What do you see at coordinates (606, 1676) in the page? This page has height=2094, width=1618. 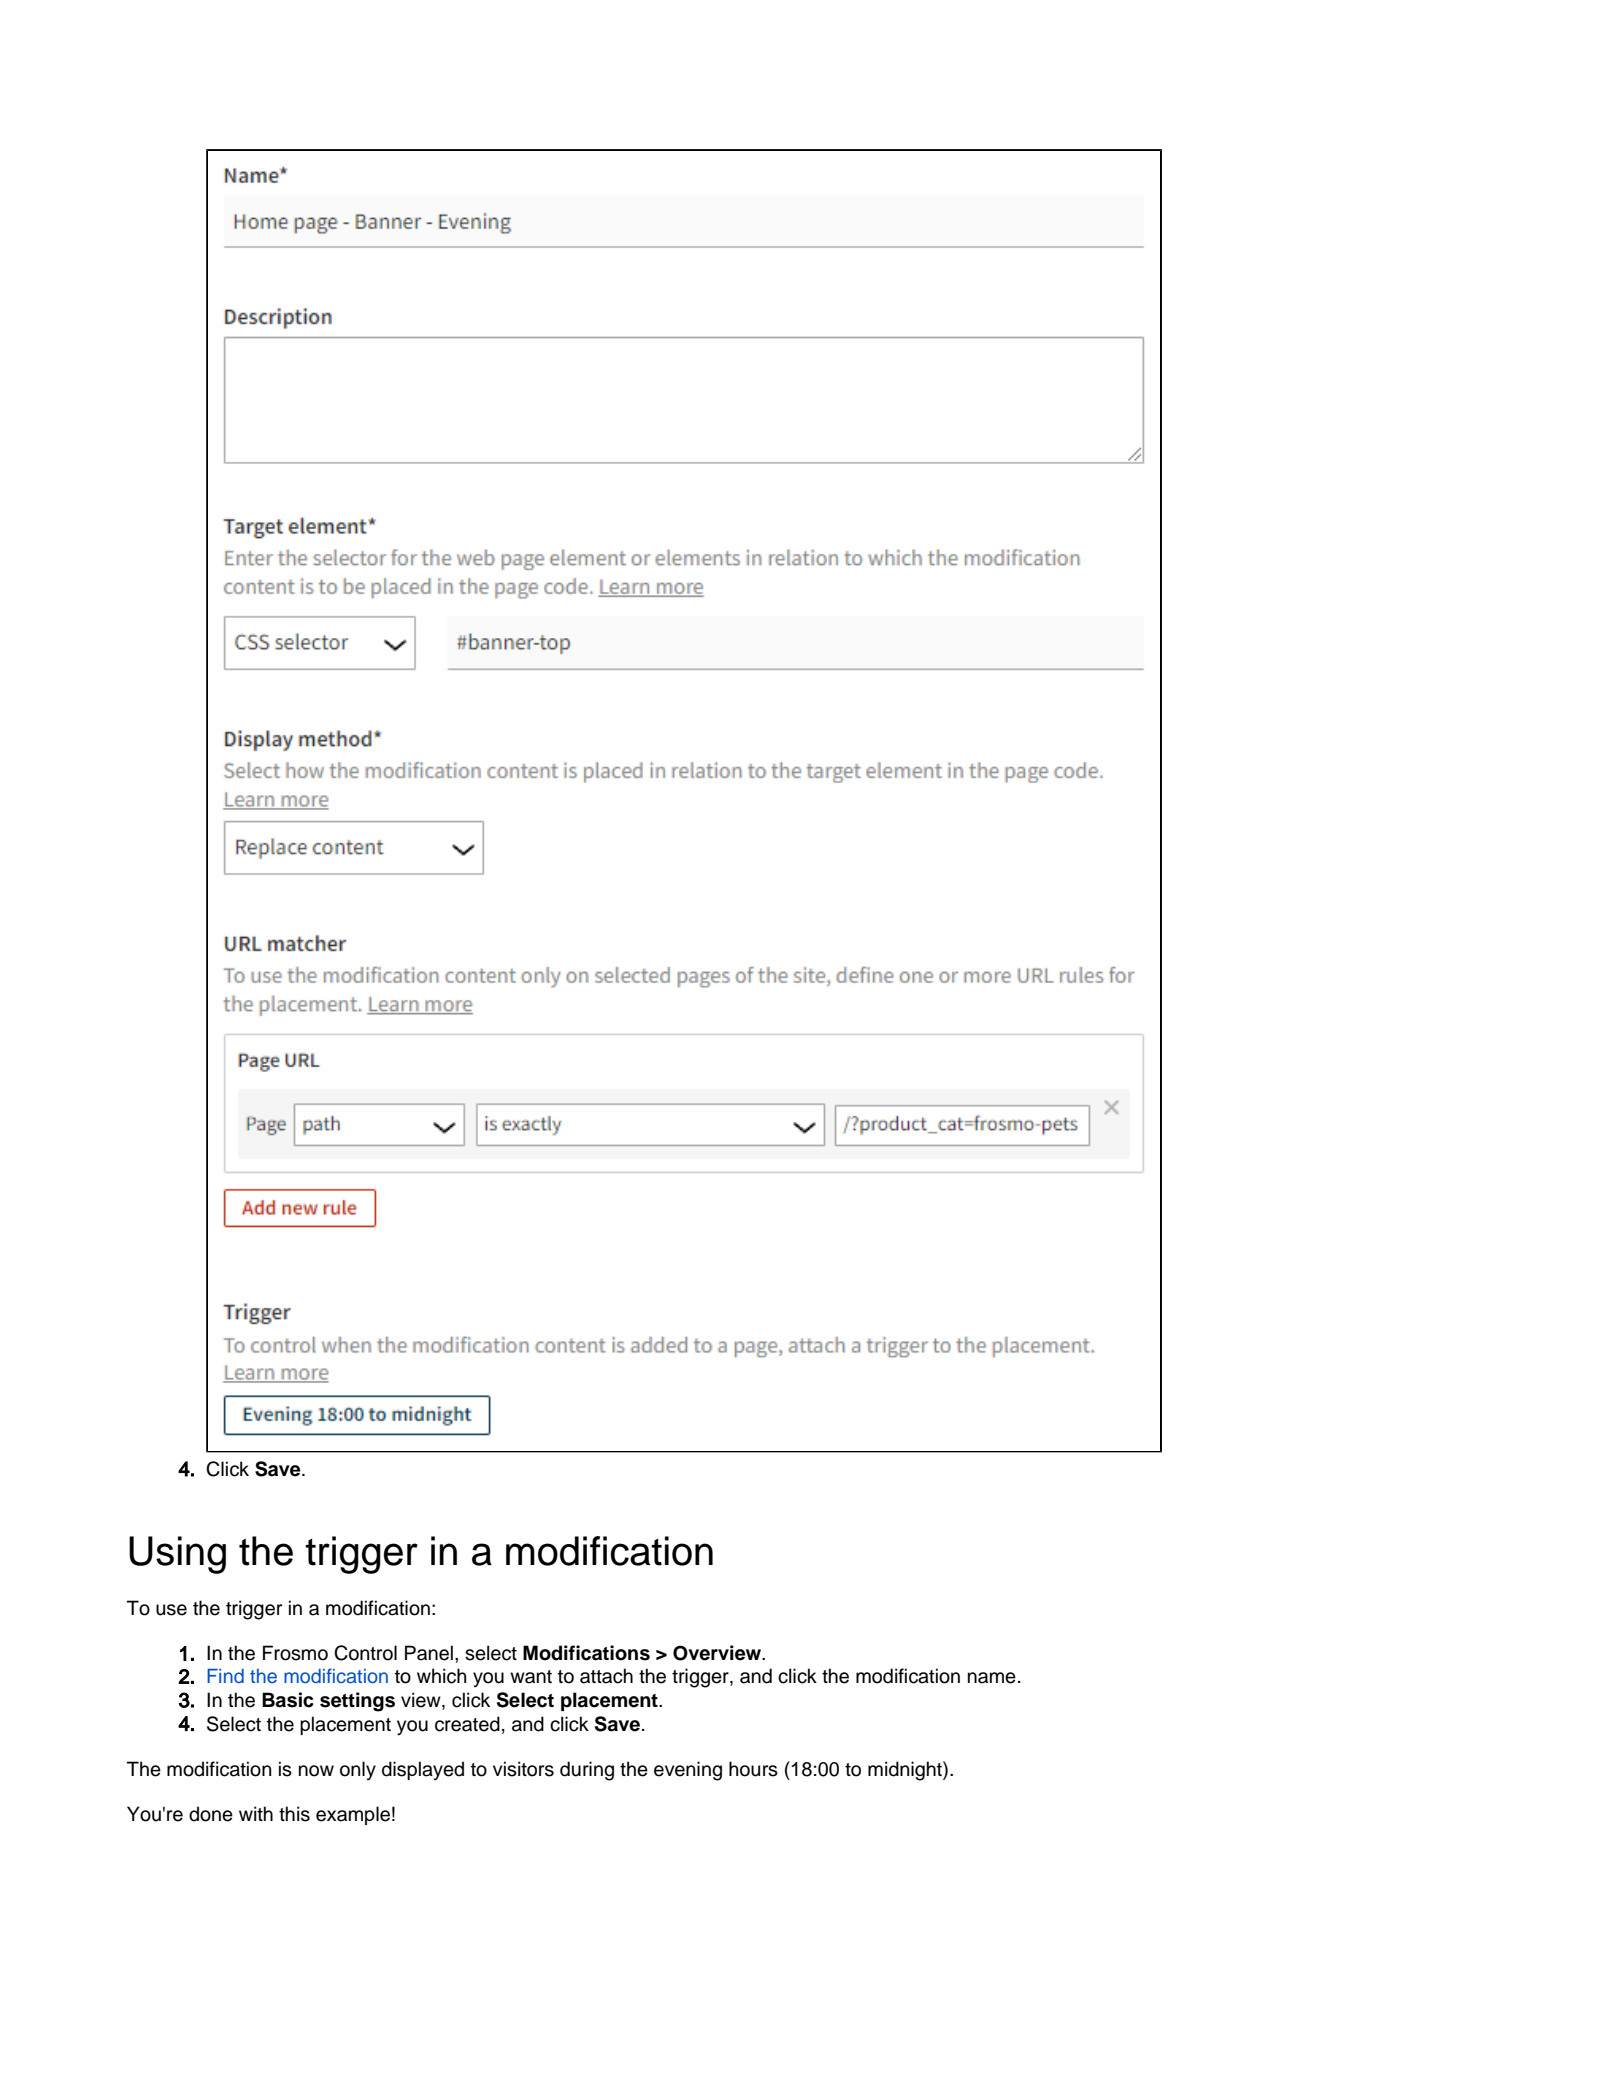 I see `attach` at bounding box center [606, 1676].
